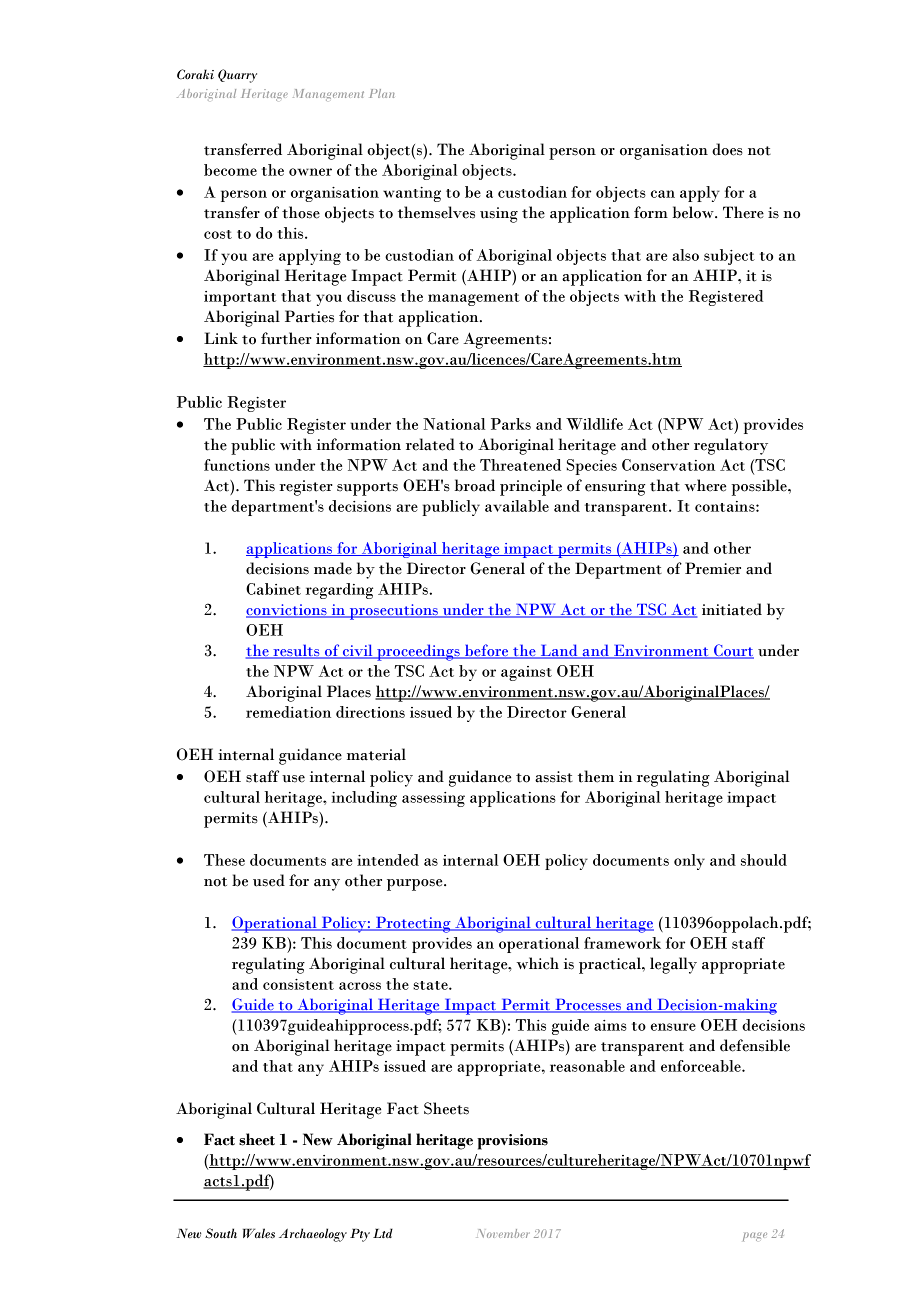 The image size is (924, 1308). What do you see at coordinates (554, 777) in the screenshot?
I see `assist` at bounding box center [554, 777].
